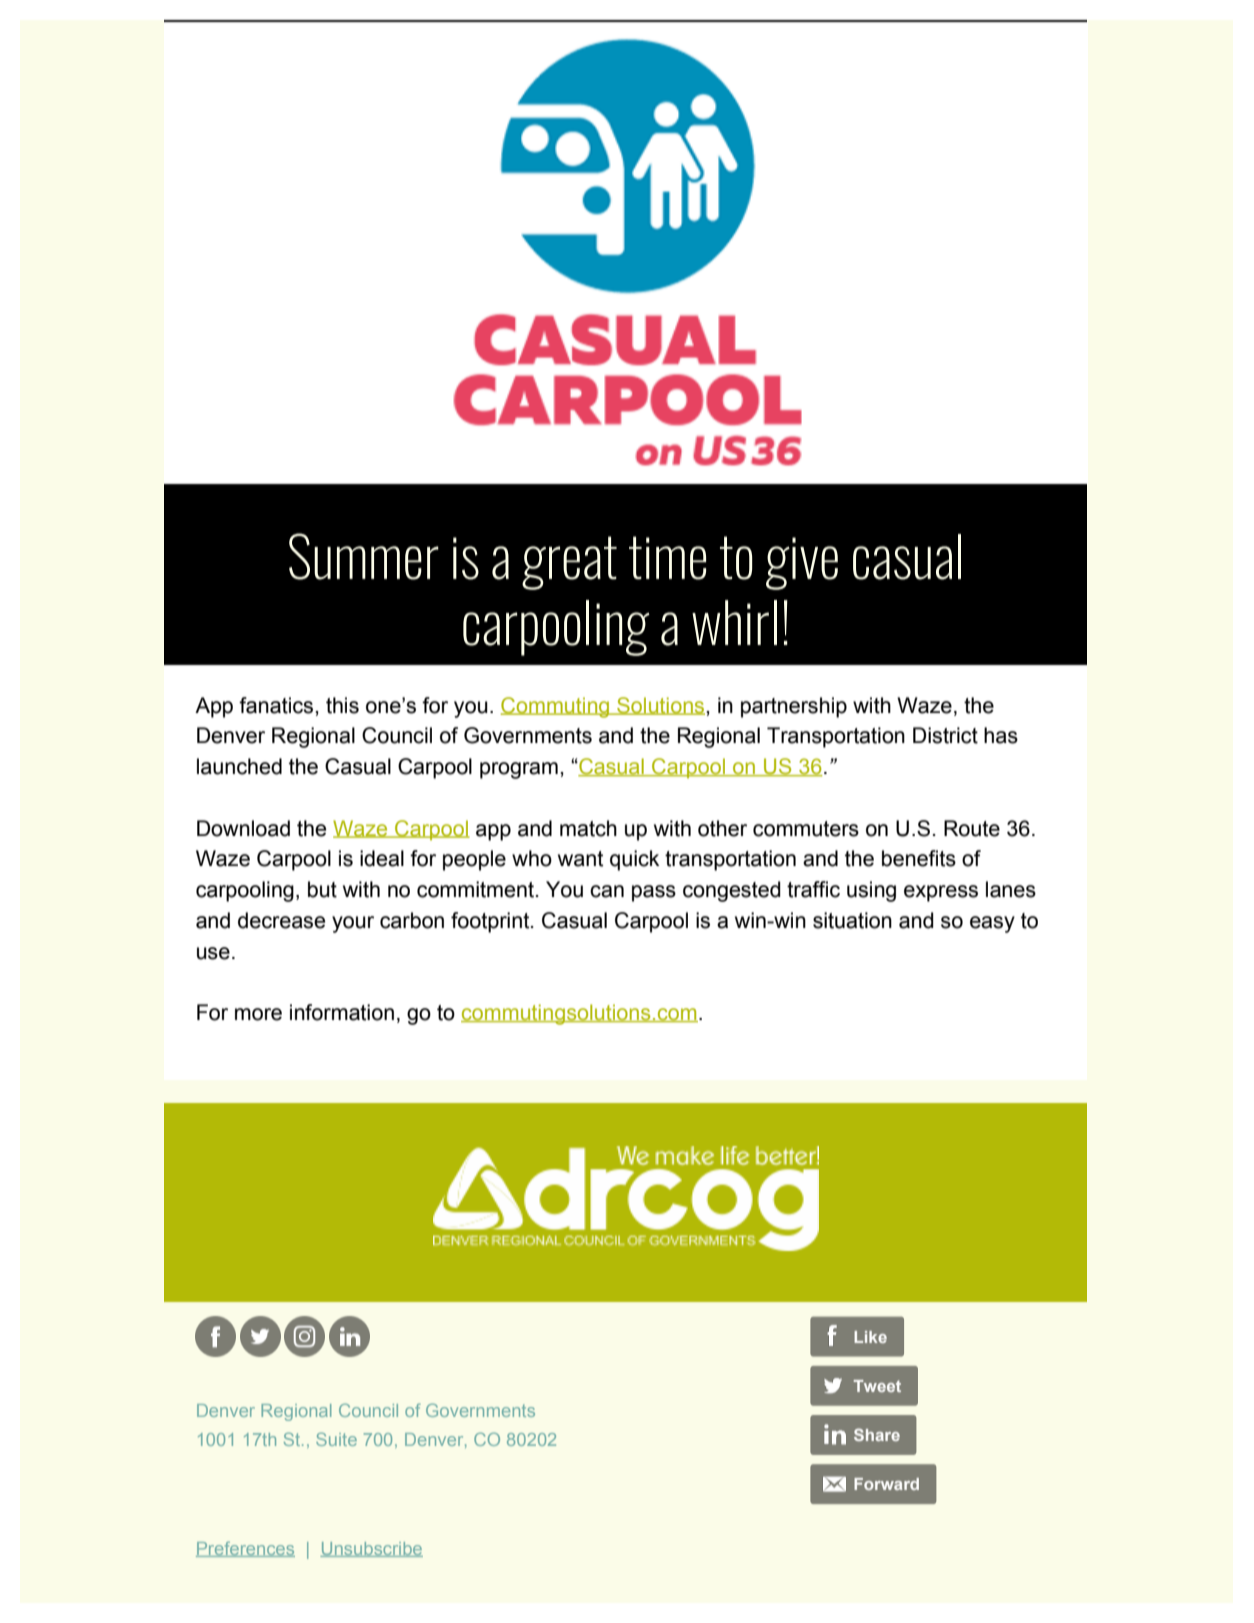  Describe the element at coordinates (992, 924) in the document. I see `easy` at that location.
